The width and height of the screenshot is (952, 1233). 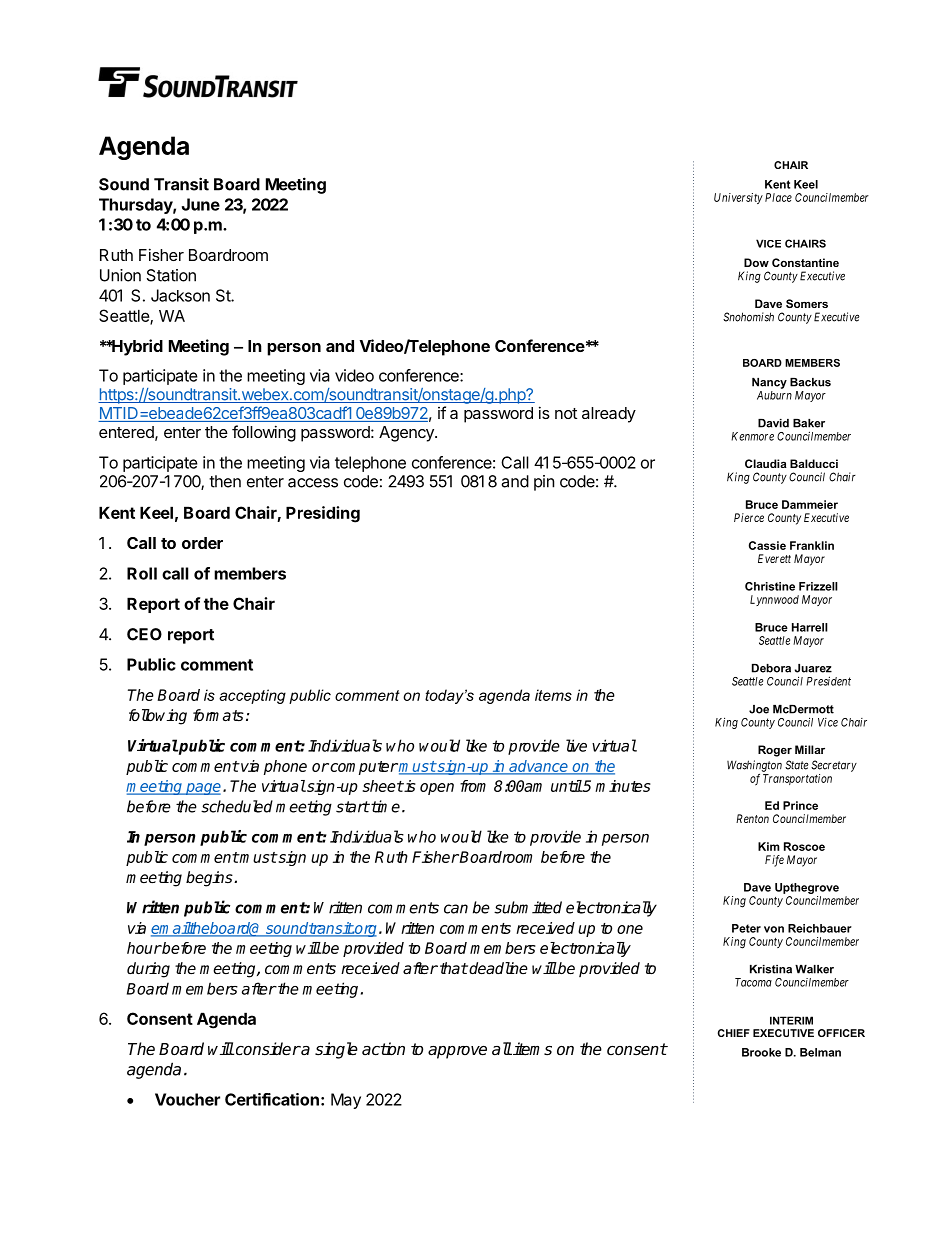 I want to click on Voucher, so click(x=187, y=1099).
